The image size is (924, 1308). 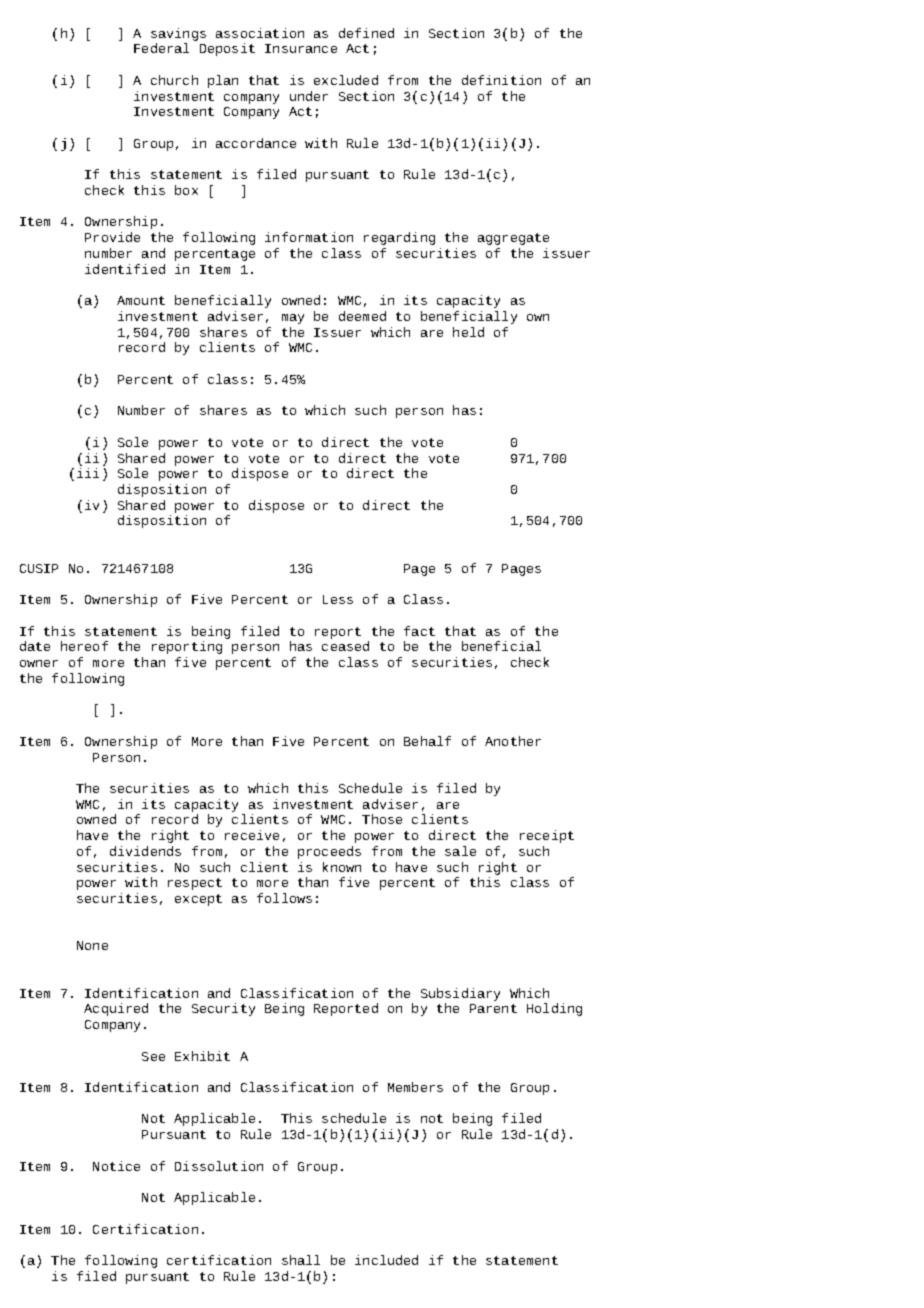 What do you see at coordinates (345, 646) in the page?
I see `ceased` at bounding box center [345, 646].
